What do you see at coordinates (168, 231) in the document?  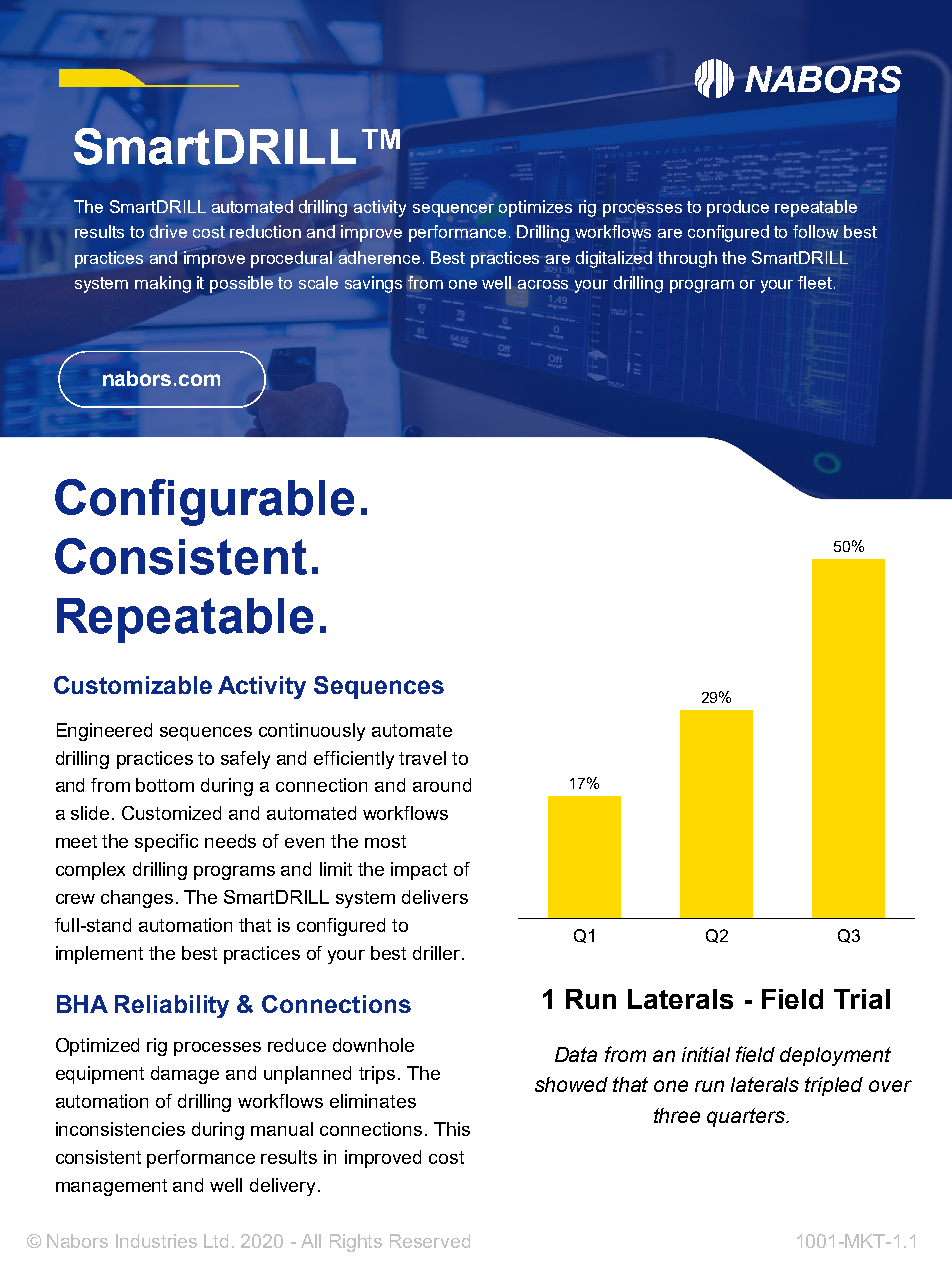 I see `drive` at bounding box center [168, 231].
